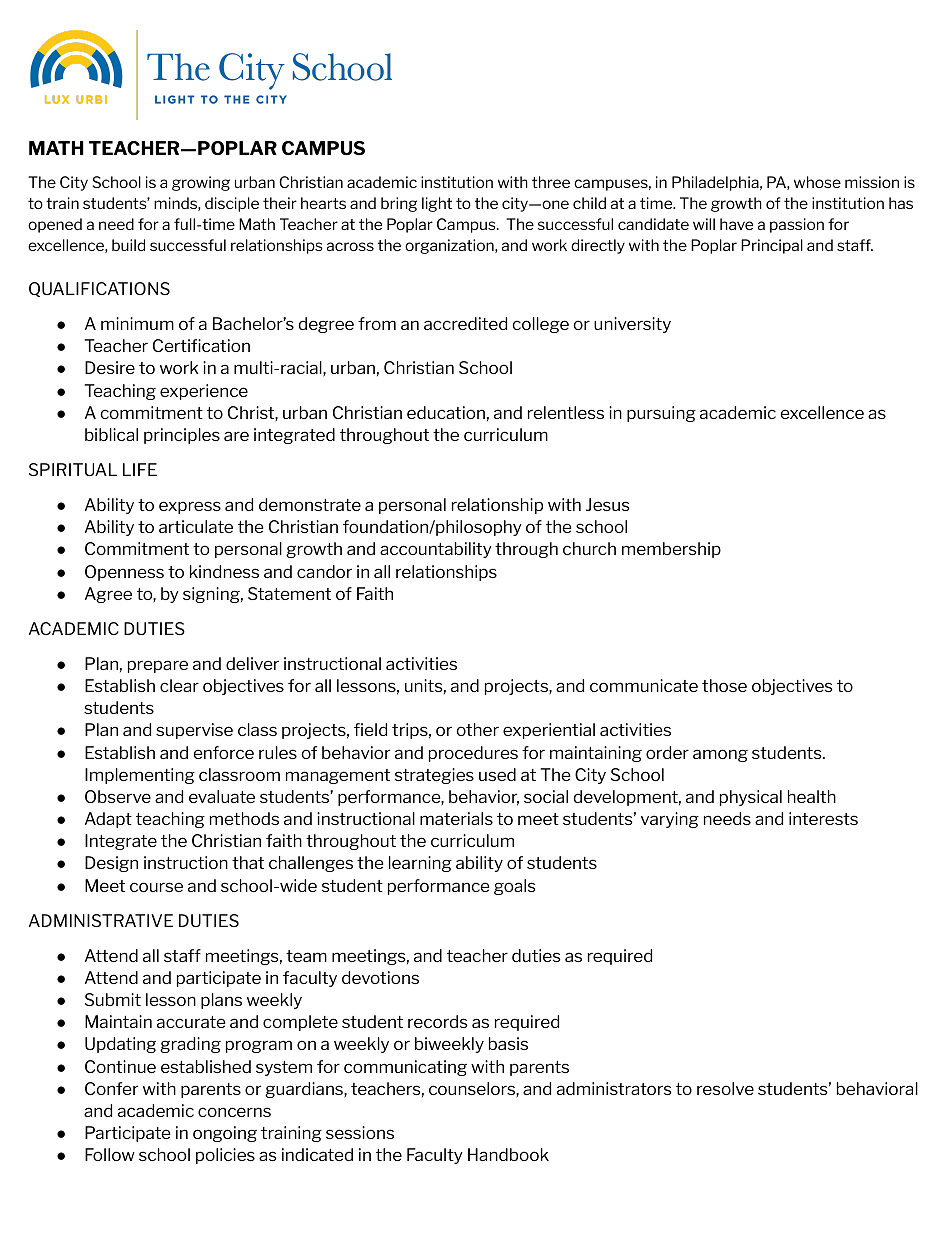  Describe the element at coordinates (797, 225) in the screenshot. I see `passion` at that location.
